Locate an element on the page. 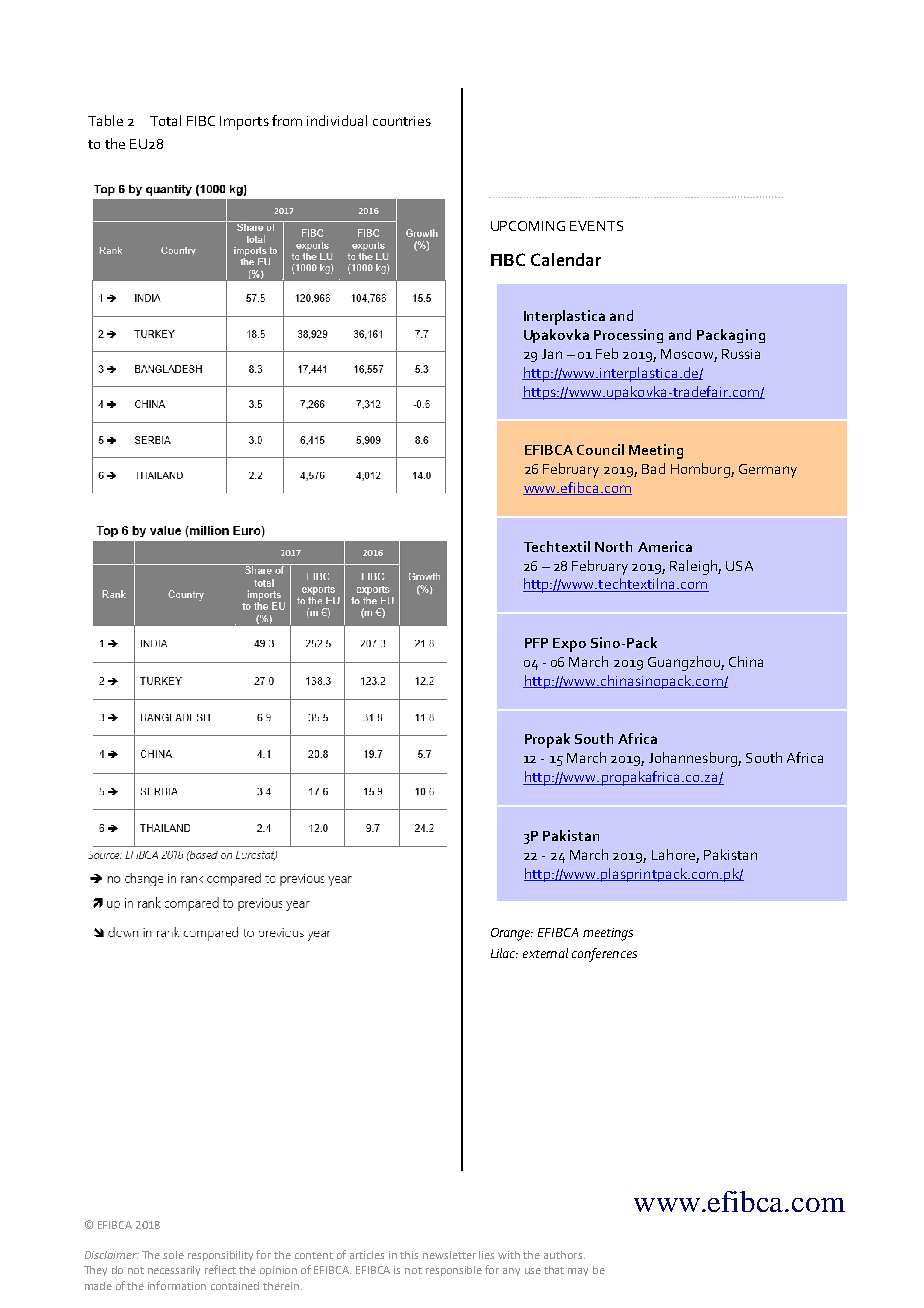 The height and width of the image is (1308, 924). North is located at coordinates (613, 546).
